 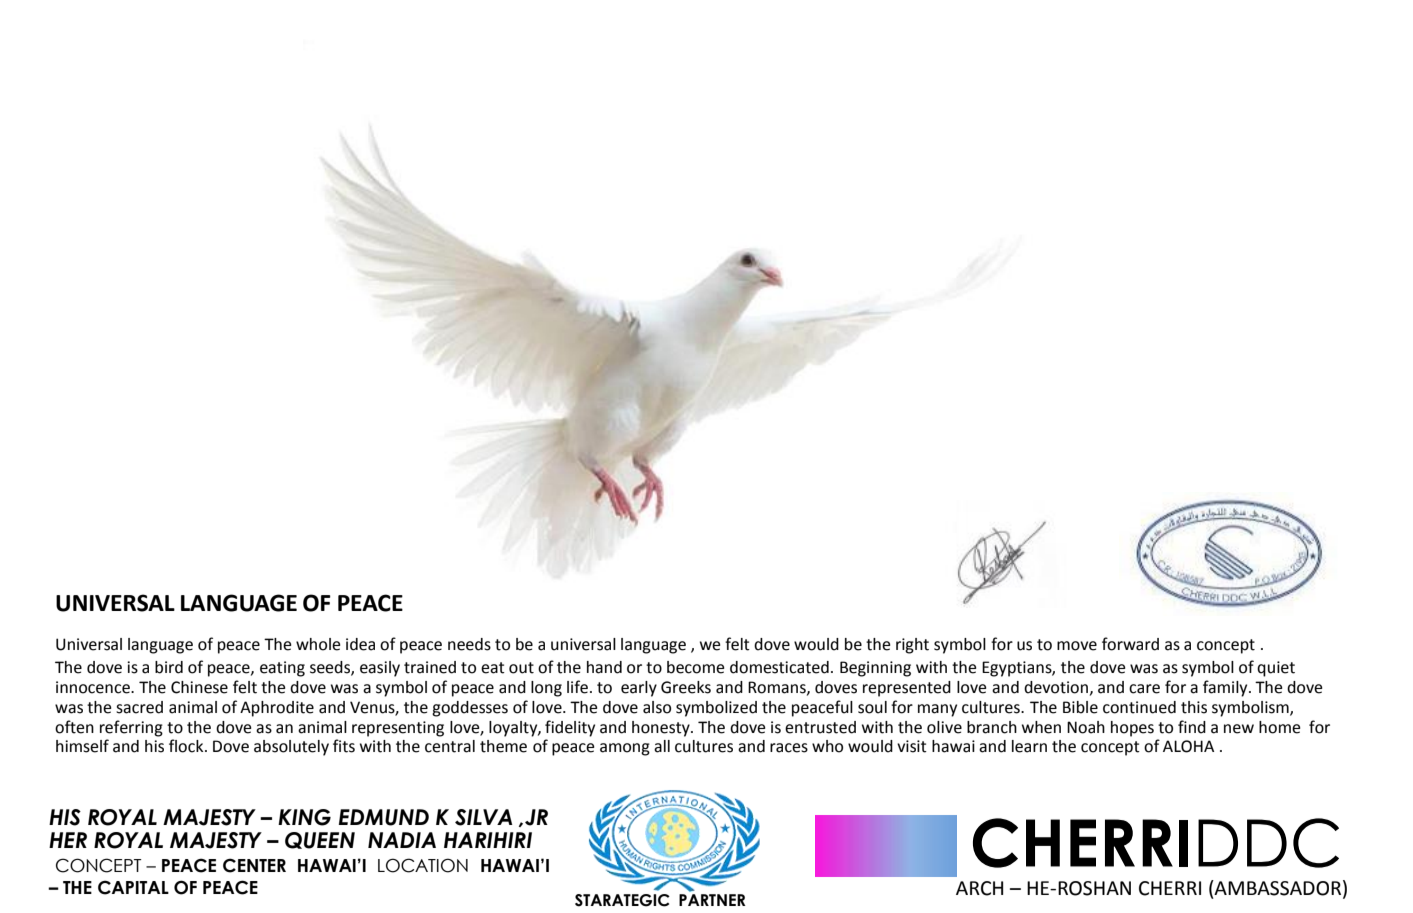 What do you see at coordinates (1188, 746) in the screenshot?
I see `ALOHA` at bounding box center [1188, 746].
